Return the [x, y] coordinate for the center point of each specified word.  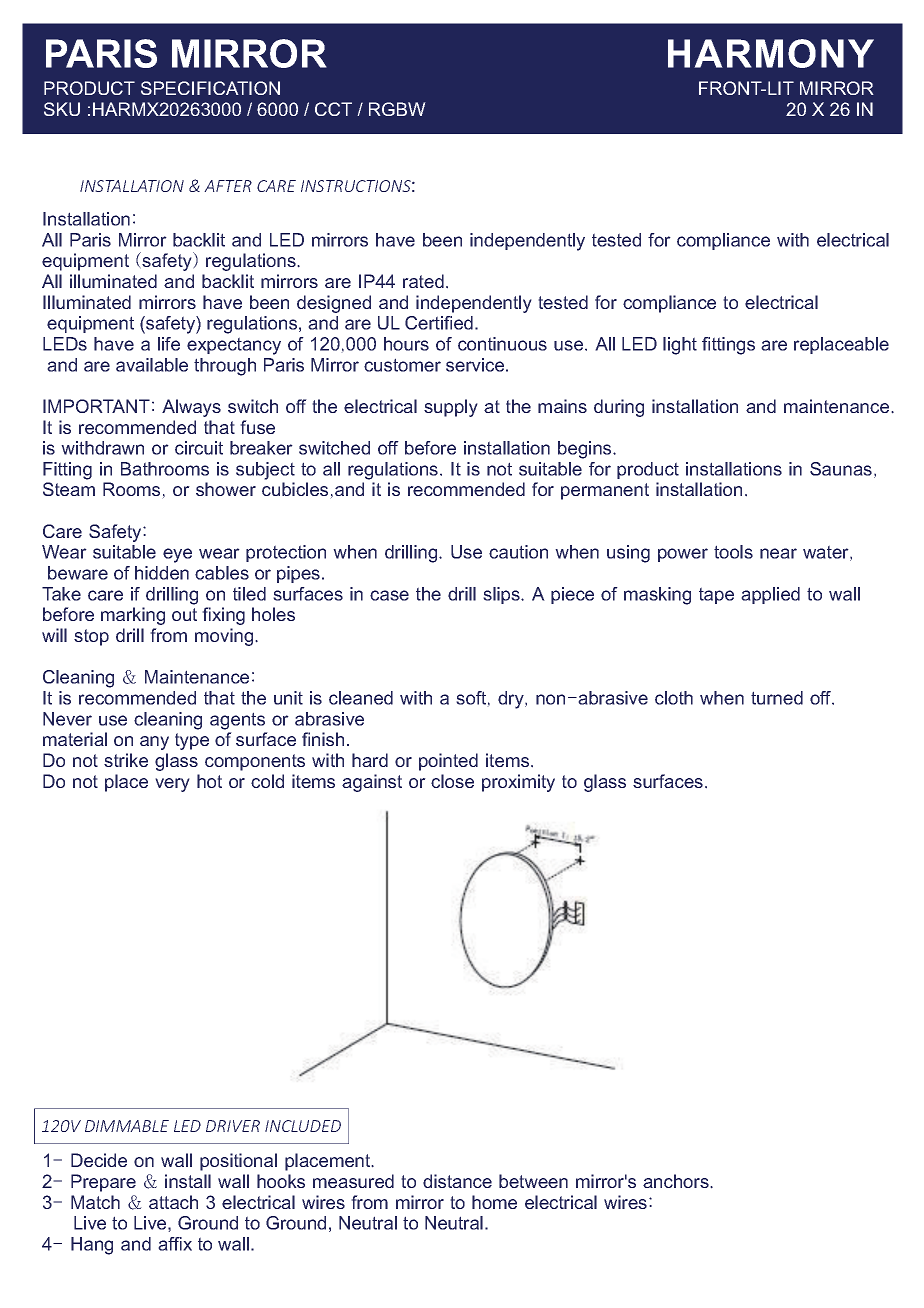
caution [518, 552]
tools [733, 552]
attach [173, 1202]
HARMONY [771, 53]
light [680, 346]
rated [423, 281]
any [154, 743]
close [452, 781]
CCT [333, 109]
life [169, 344]
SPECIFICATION [210, 88]
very [172, 785]
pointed [448, 762]
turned [777, 698]
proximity [518, 783]
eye [177, 555]
